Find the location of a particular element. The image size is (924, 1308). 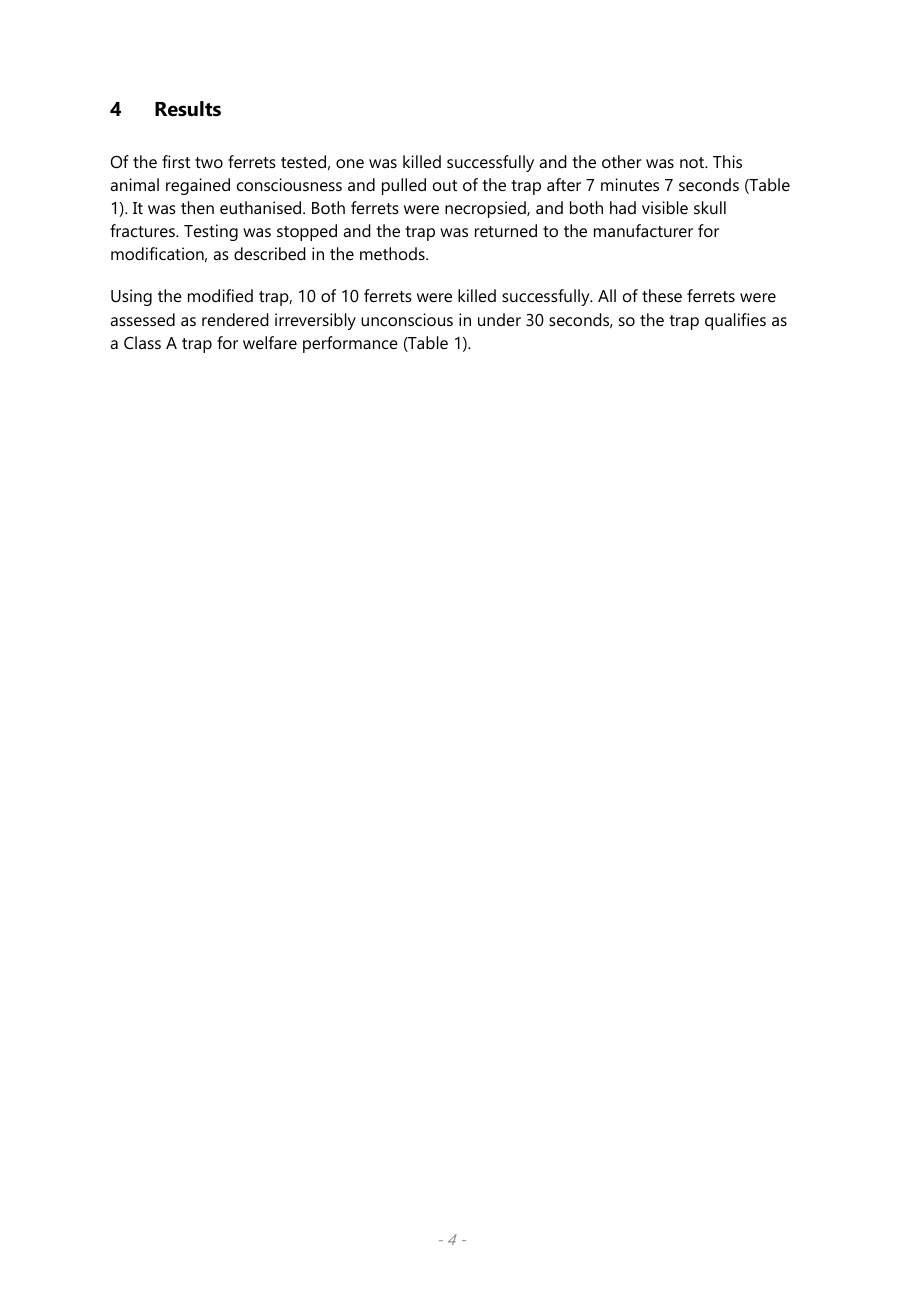

methods is located at coordinates (393, 253).
